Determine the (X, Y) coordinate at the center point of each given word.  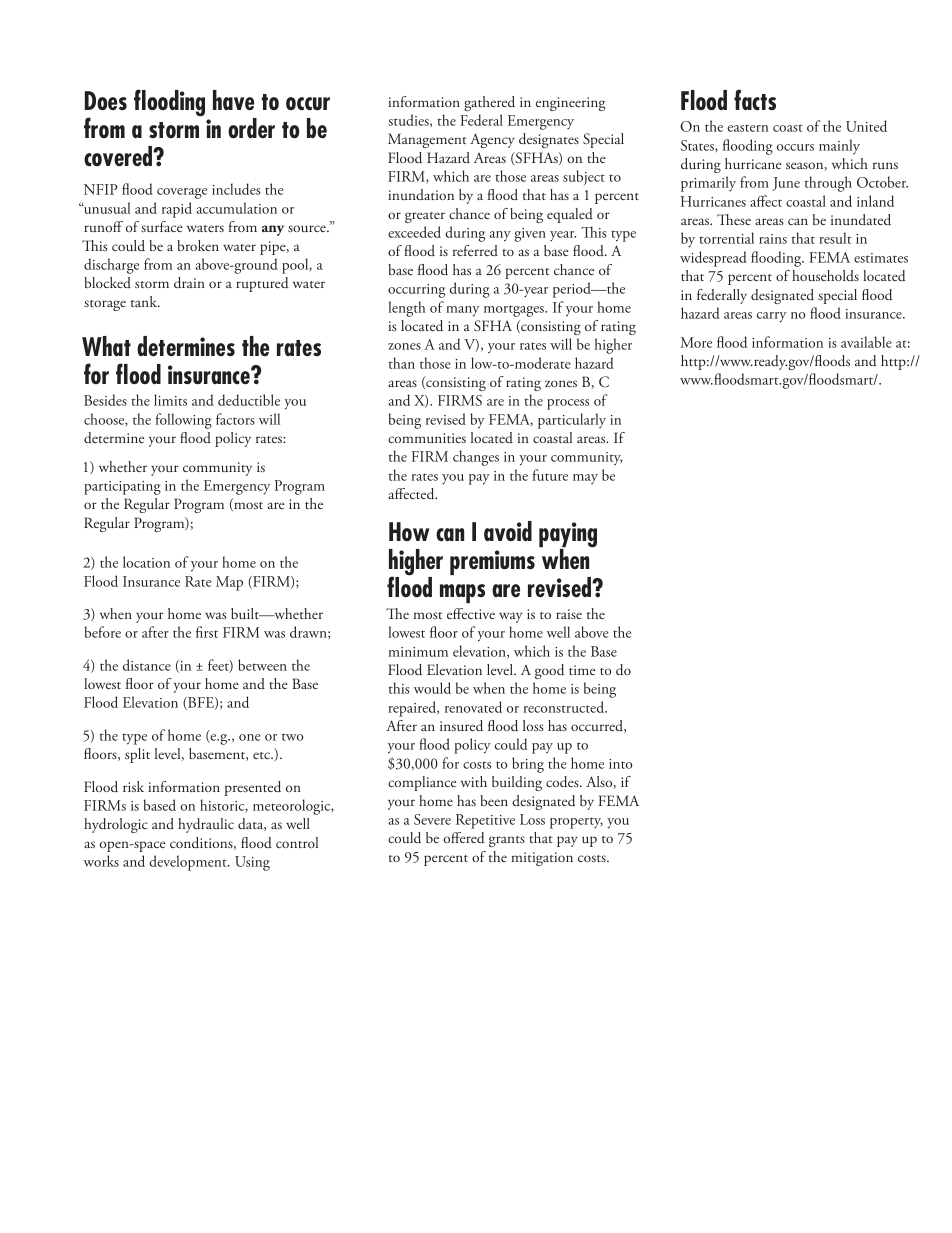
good (549, 671)
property (576, 823)
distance (147, 665)
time (582, 670)
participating (122, 488)
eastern (748, 128)
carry (771, 317)
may (585, 479)
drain (189, 283)
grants (507, 841)
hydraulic (206, 825)
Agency (492, 140)
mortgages (515, 311)
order (251, 128)
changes (476, 458)
